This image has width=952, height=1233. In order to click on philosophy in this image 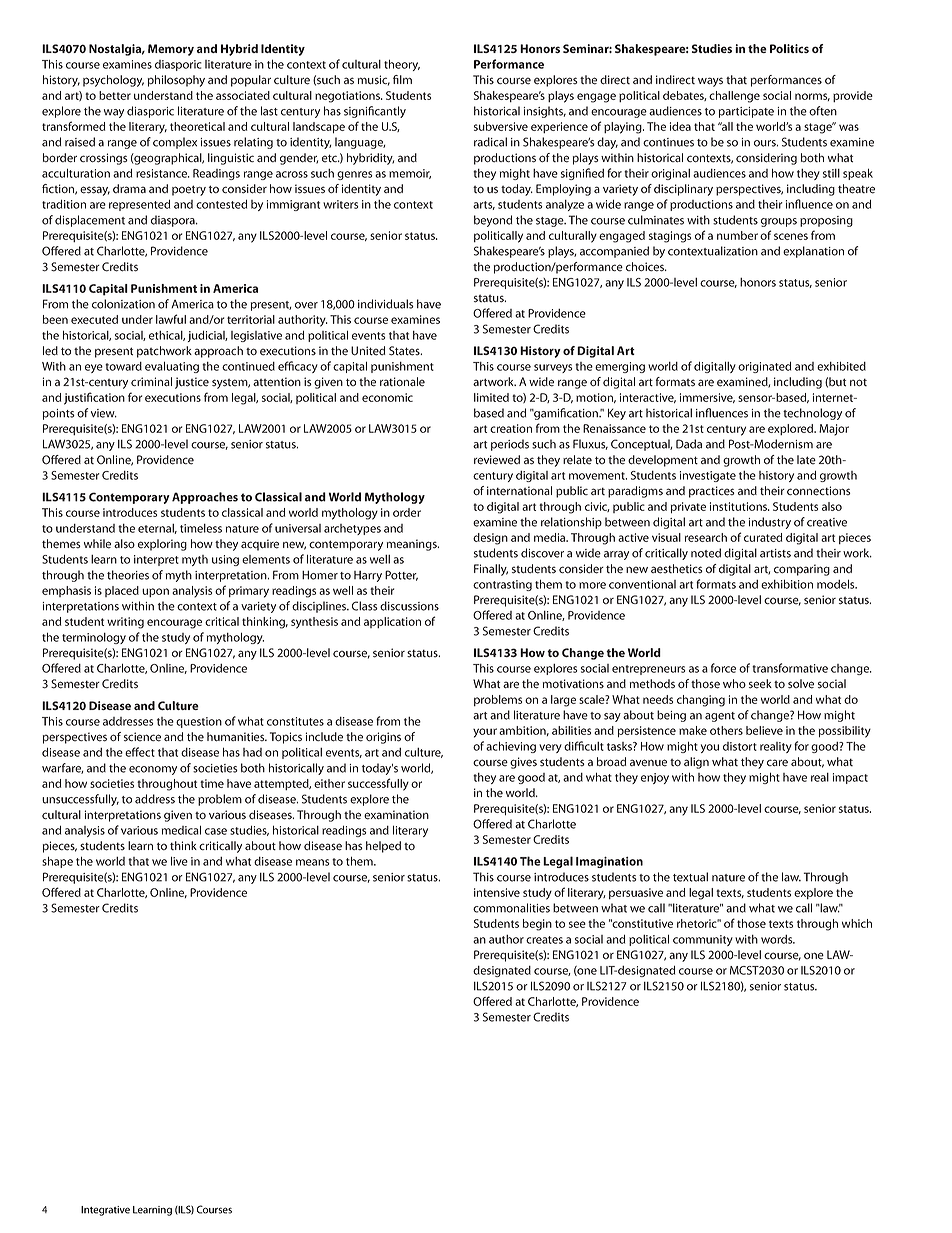, I will do `click(176, 81)`.
